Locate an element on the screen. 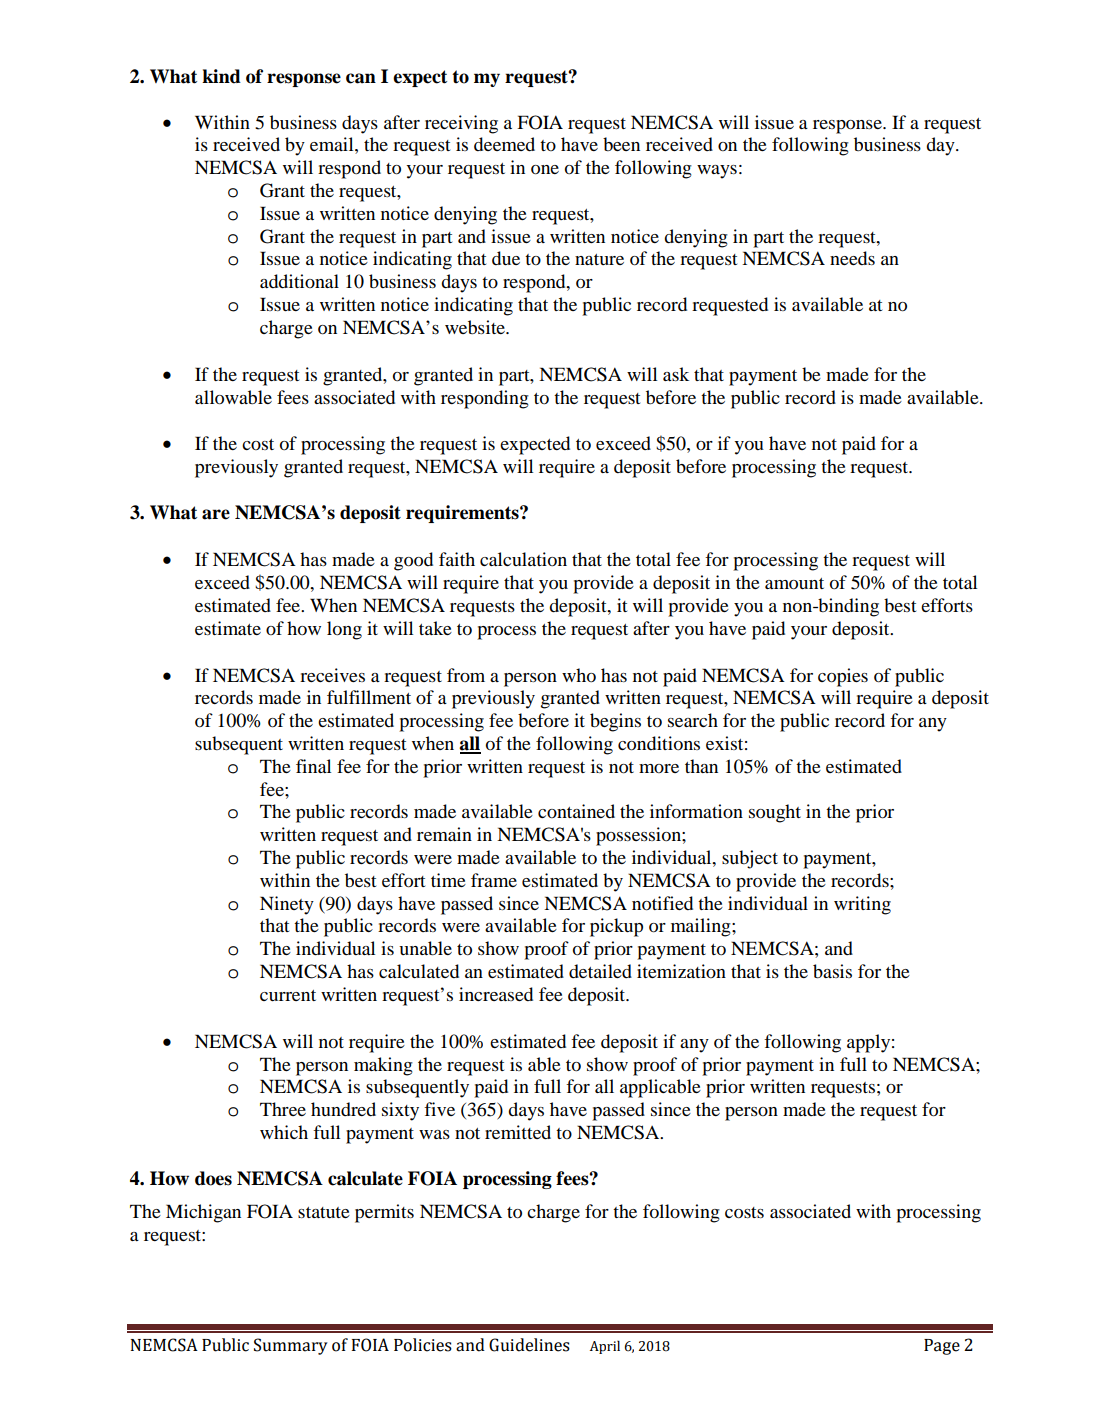 The image size is (1104, 1428). remitted is located at coordinates (518, 1132).
